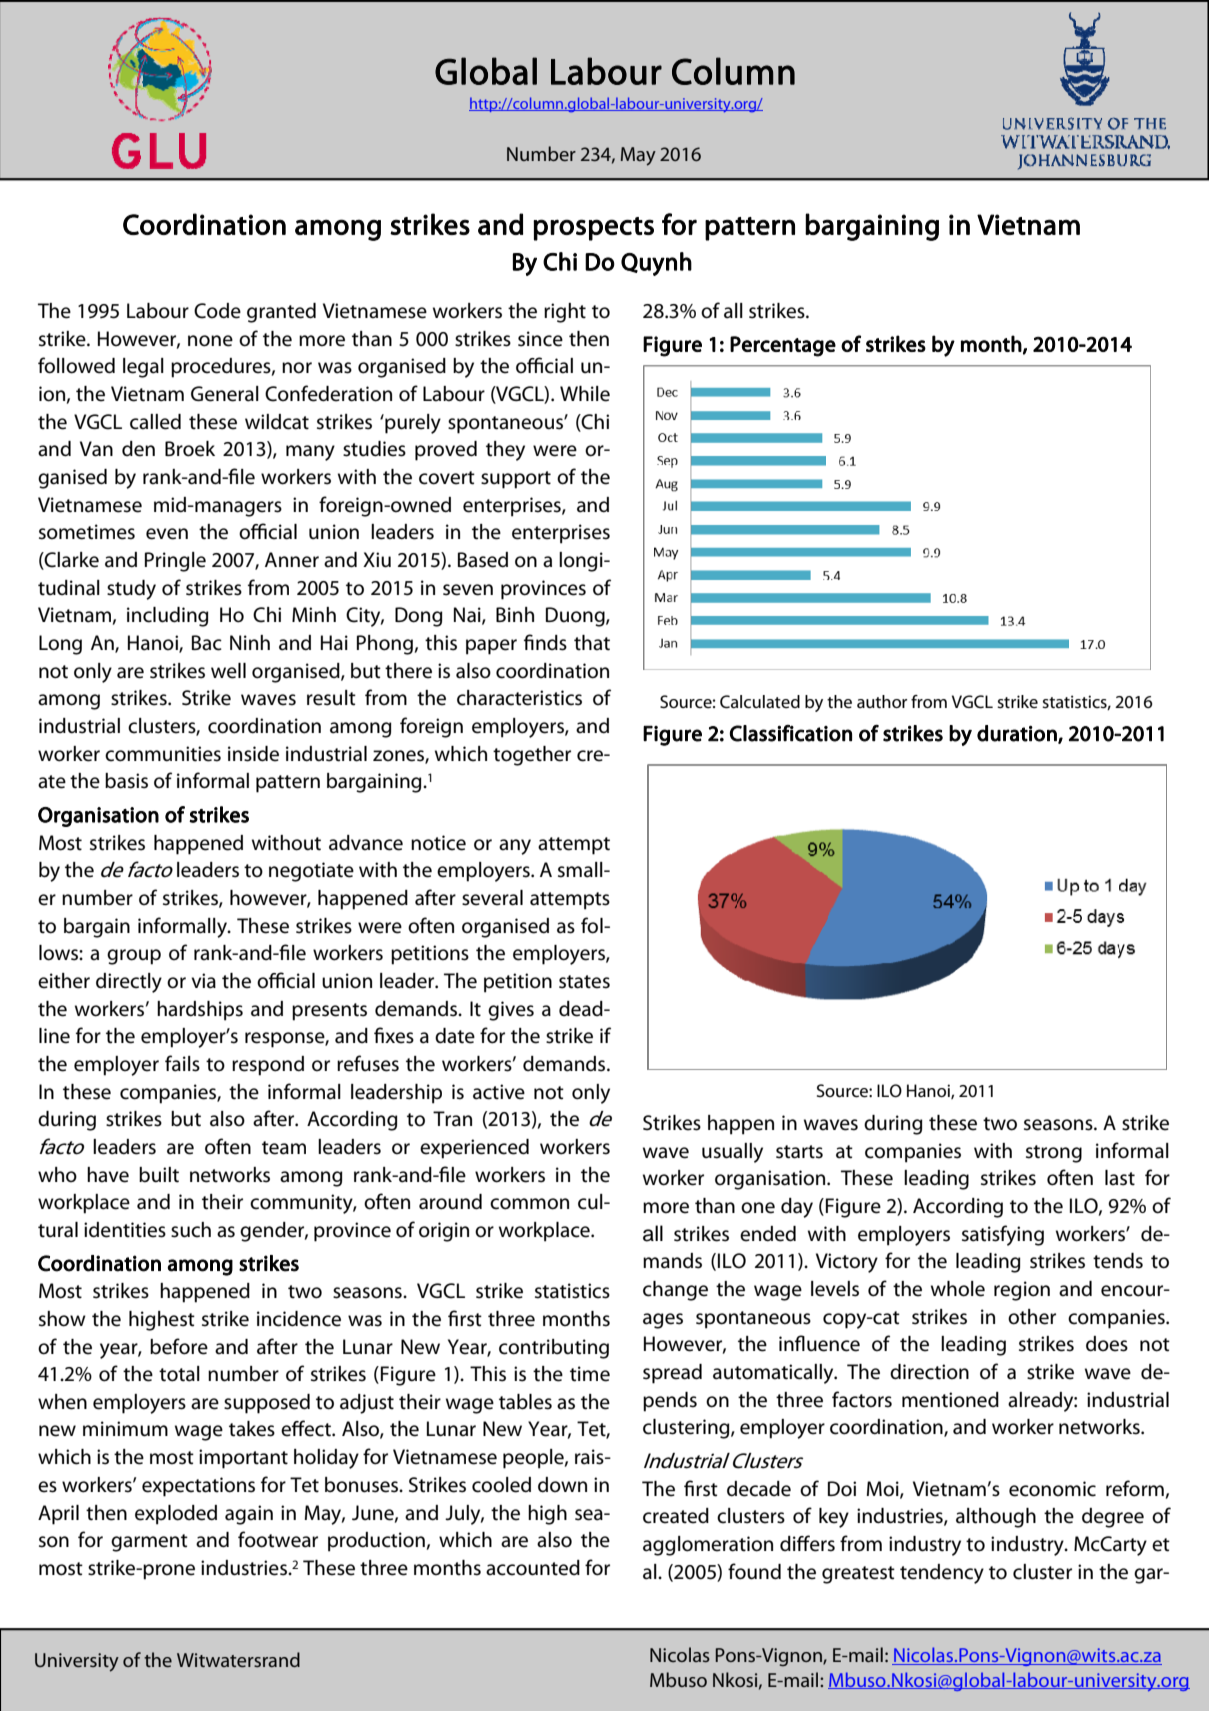 The width and height of the screenshot is (1209, 1711). I want to click on states, so click(584, 982).
